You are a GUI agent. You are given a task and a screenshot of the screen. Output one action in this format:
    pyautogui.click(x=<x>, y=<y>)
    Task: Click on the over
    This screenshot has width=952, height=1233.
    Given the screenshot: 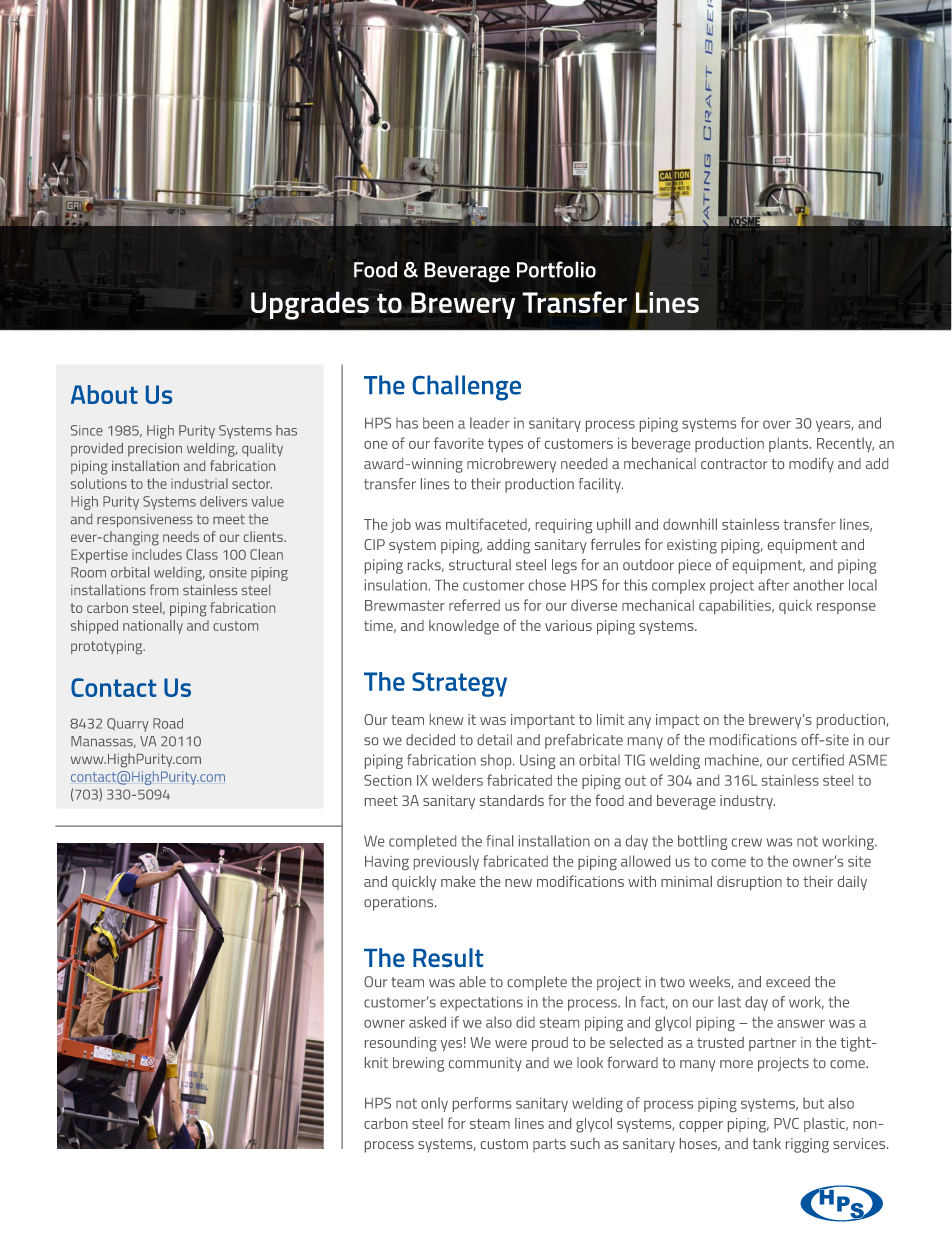 What is the action you would take?
    pyautogui.click(x=777, y=424)
